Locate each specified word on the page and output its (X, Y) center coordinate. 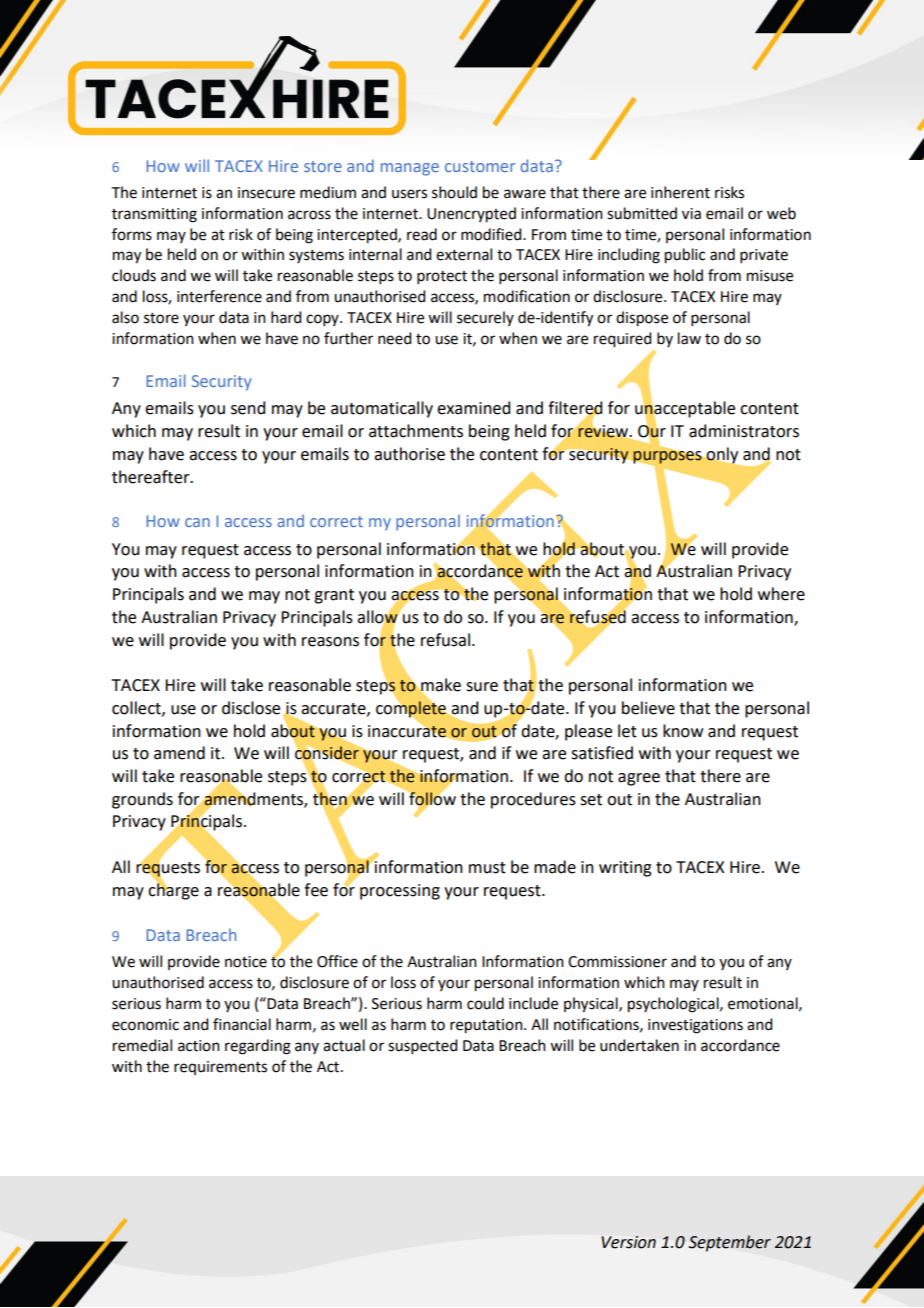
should (454, 192)
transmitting (154, 215)
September (729, 1243)
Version (629, 1242)
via (691, 214)
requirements (220, 1068)
